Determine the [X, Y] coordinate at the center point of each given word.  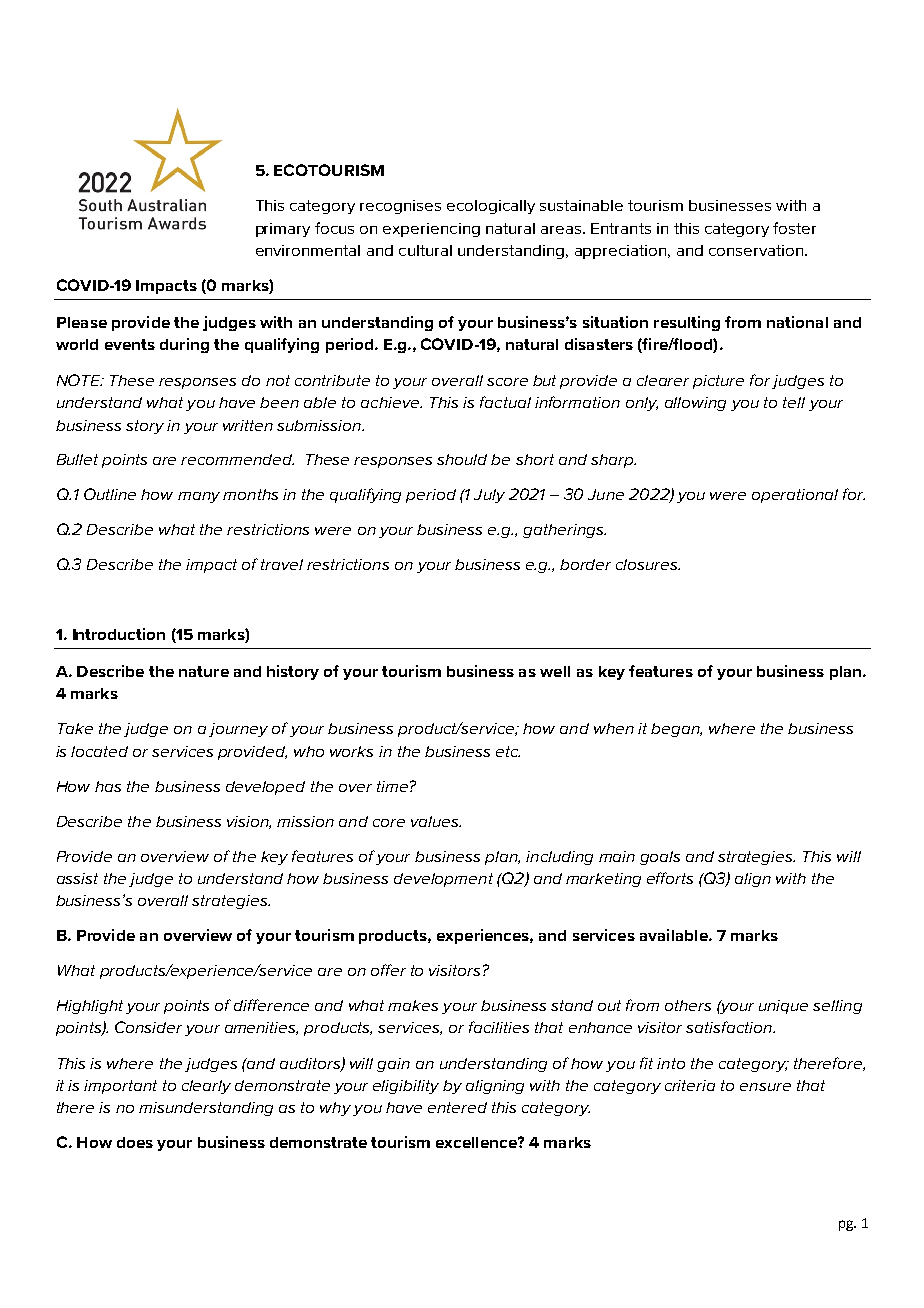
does [135, 1142]
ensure [765, 1087]
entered [457, 1107]
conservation [757, 250]
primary [283, 230]
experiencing [431, 230]
